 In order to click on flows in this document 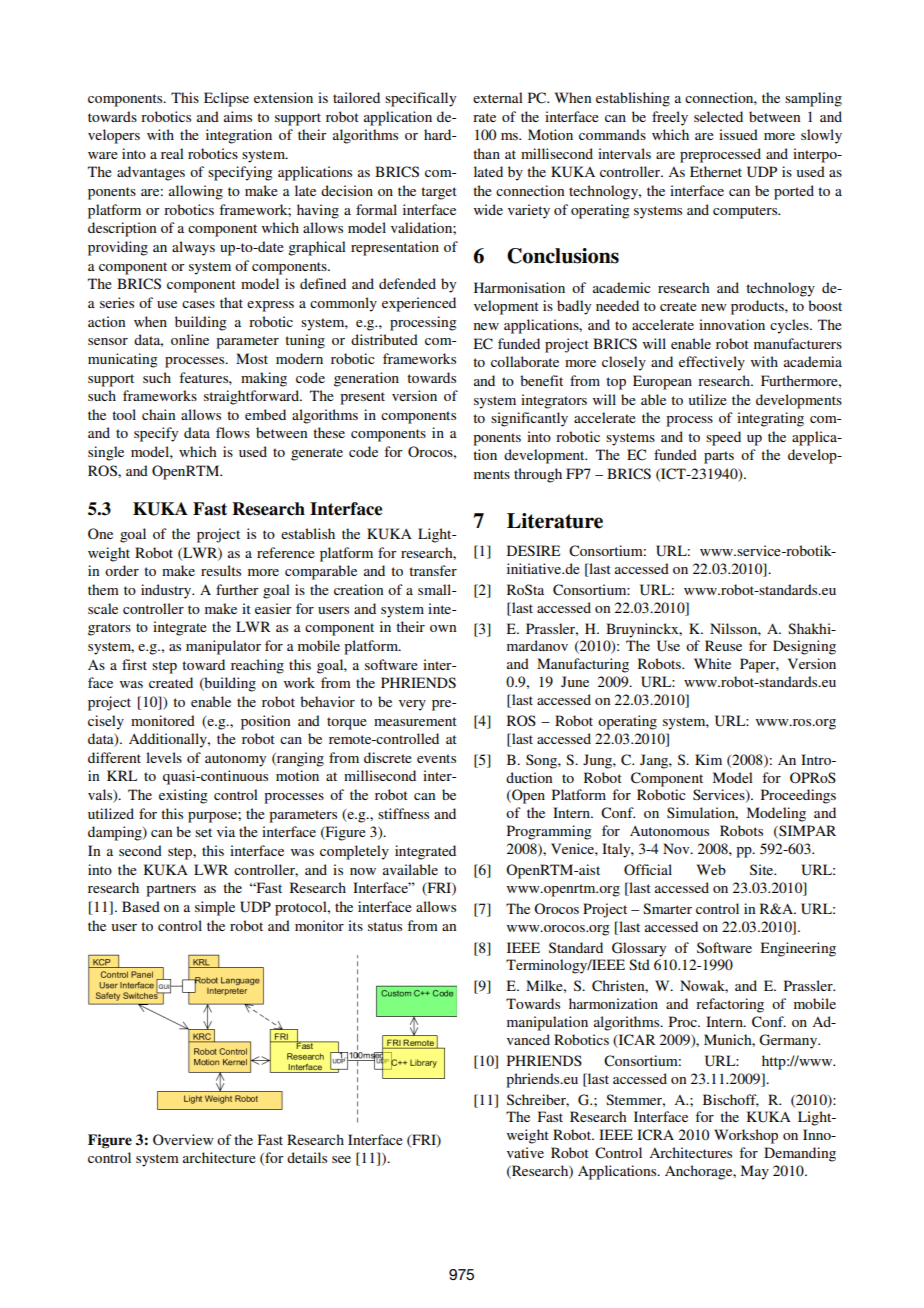, I will do `click(233, 432)`.
